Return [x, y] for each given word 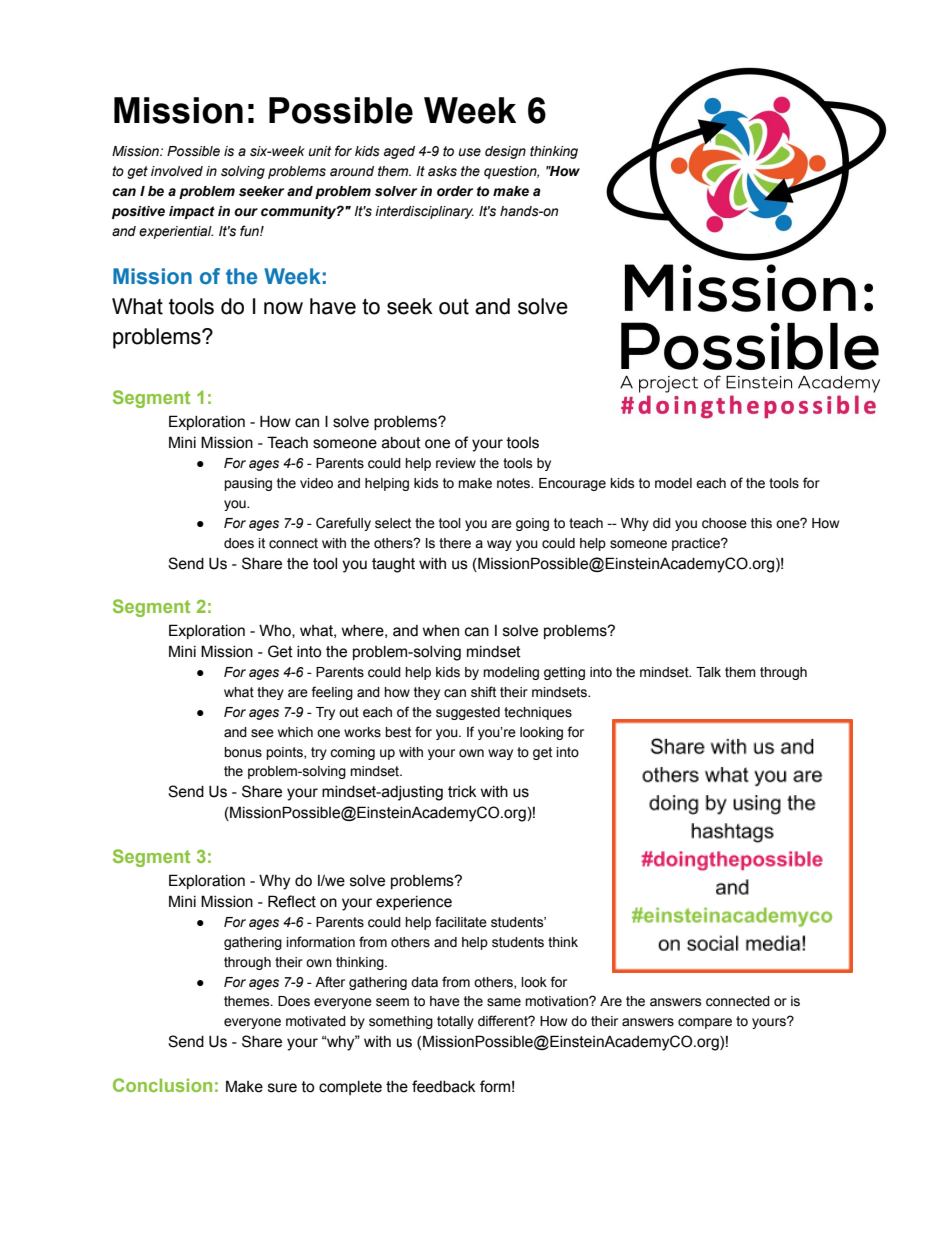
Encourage [572, 484]
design [505, 152]
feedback [444, 1086]
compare [705, 1023]
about [401, 443]
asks [442, 171]
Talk [708, 672]
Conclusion [162, 1085]
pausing [248, 484]
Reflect [292, 901]
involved [177, 171]
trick [462, 792]
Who [276, 631]
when [441, 631]
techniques [538, 713]
